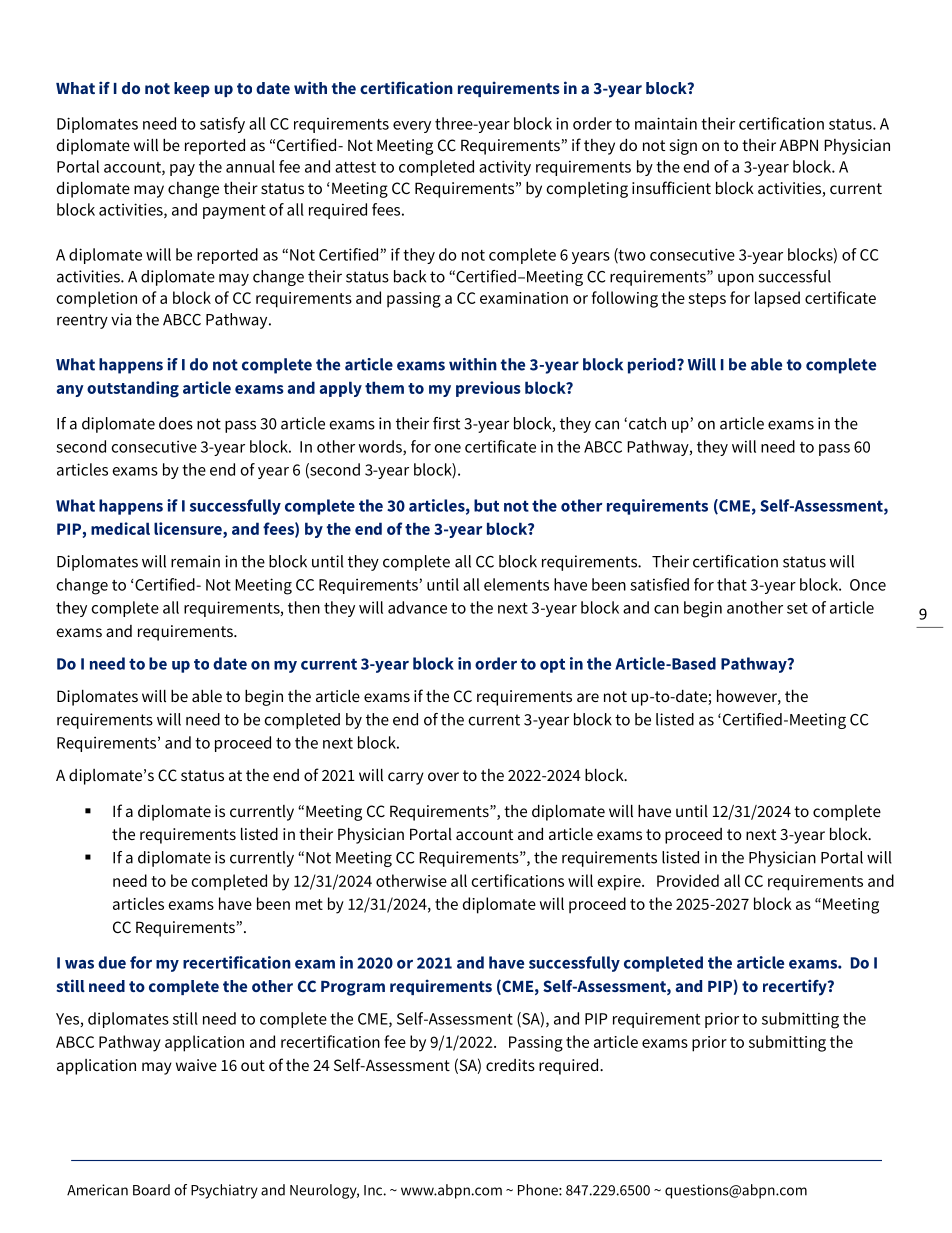 This screenshot has height=1233, width=952. Describe the element at coordinates (443, 776) in the screenshot. I see `over` at that location.
